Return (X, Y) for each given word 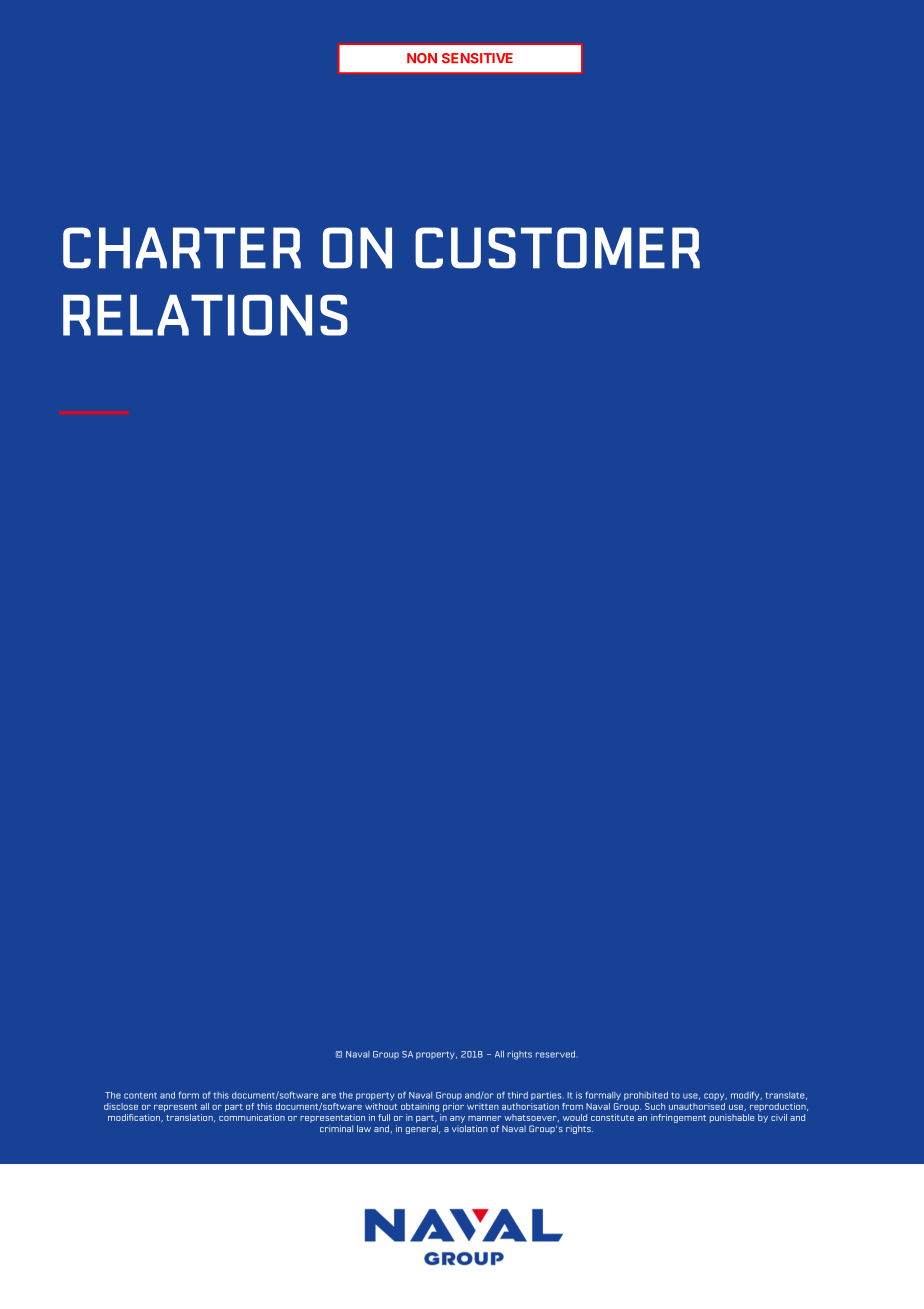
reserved (555, 1054)
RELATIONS (205, 315)
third (518, 1095)
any (457, 1119)
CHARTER (182, 248)
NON (422, 58)
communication (252, 1117)
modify (746, 1095)
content (140, 1095)
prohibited (646, 1096)
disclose (121, 1106)
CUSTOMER (557, 248)
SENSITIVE (477, 58)
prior (453, 1107)
